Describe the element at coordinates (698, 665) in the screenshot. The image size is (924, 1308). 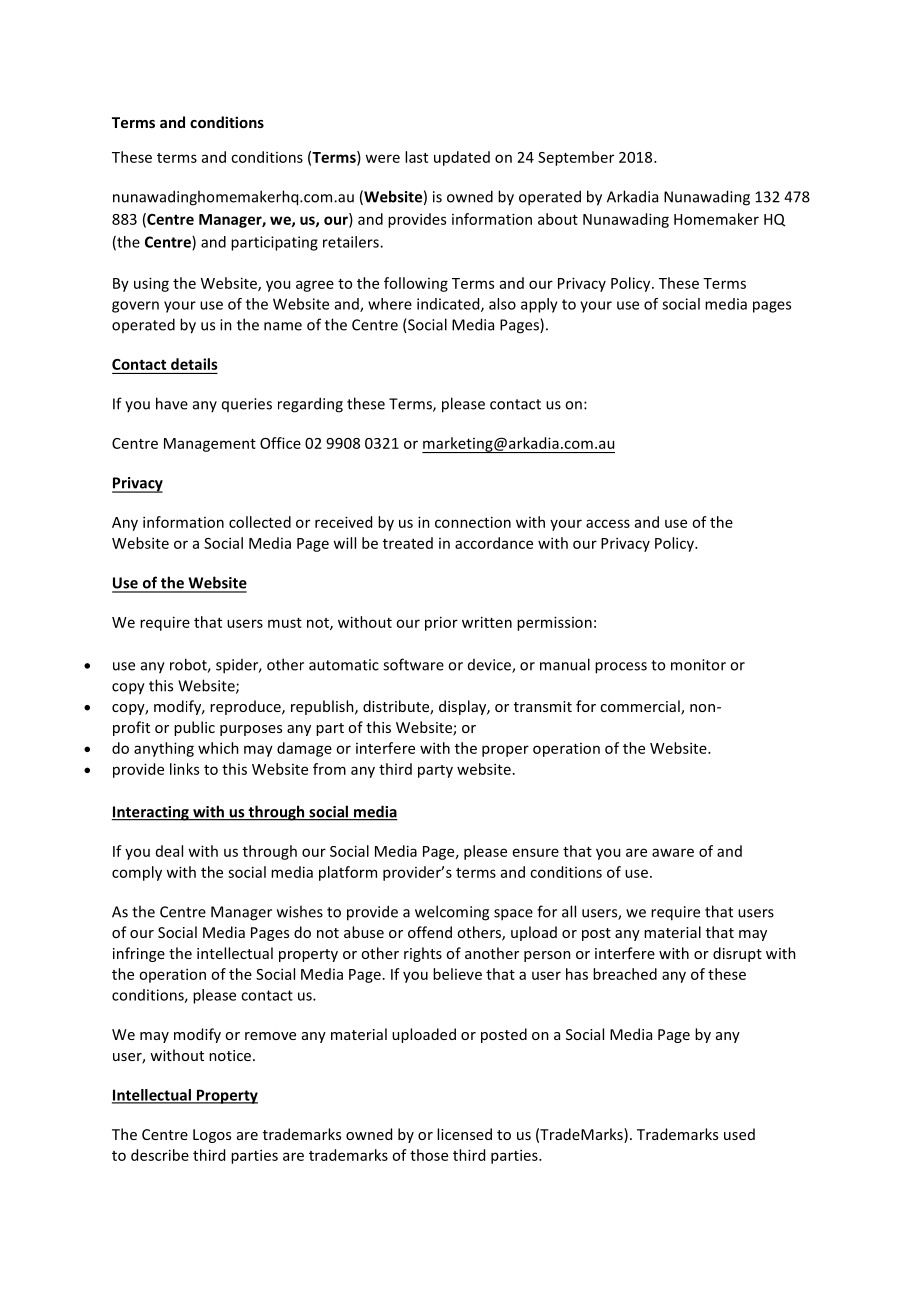
I see `monitor` at that location.
